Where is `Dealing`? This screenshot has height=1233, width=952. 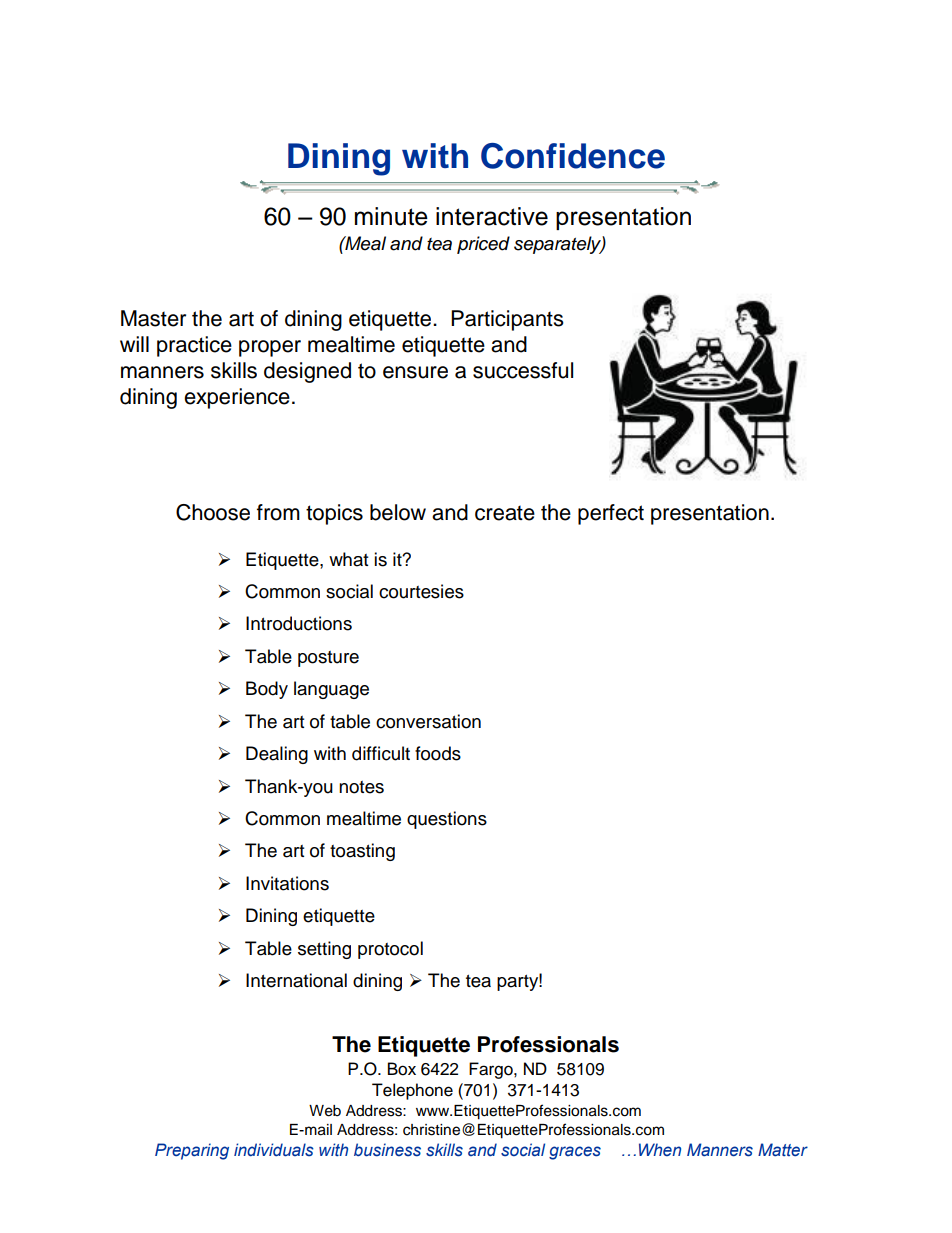
Dealing is located at coordinates (277, 755).
